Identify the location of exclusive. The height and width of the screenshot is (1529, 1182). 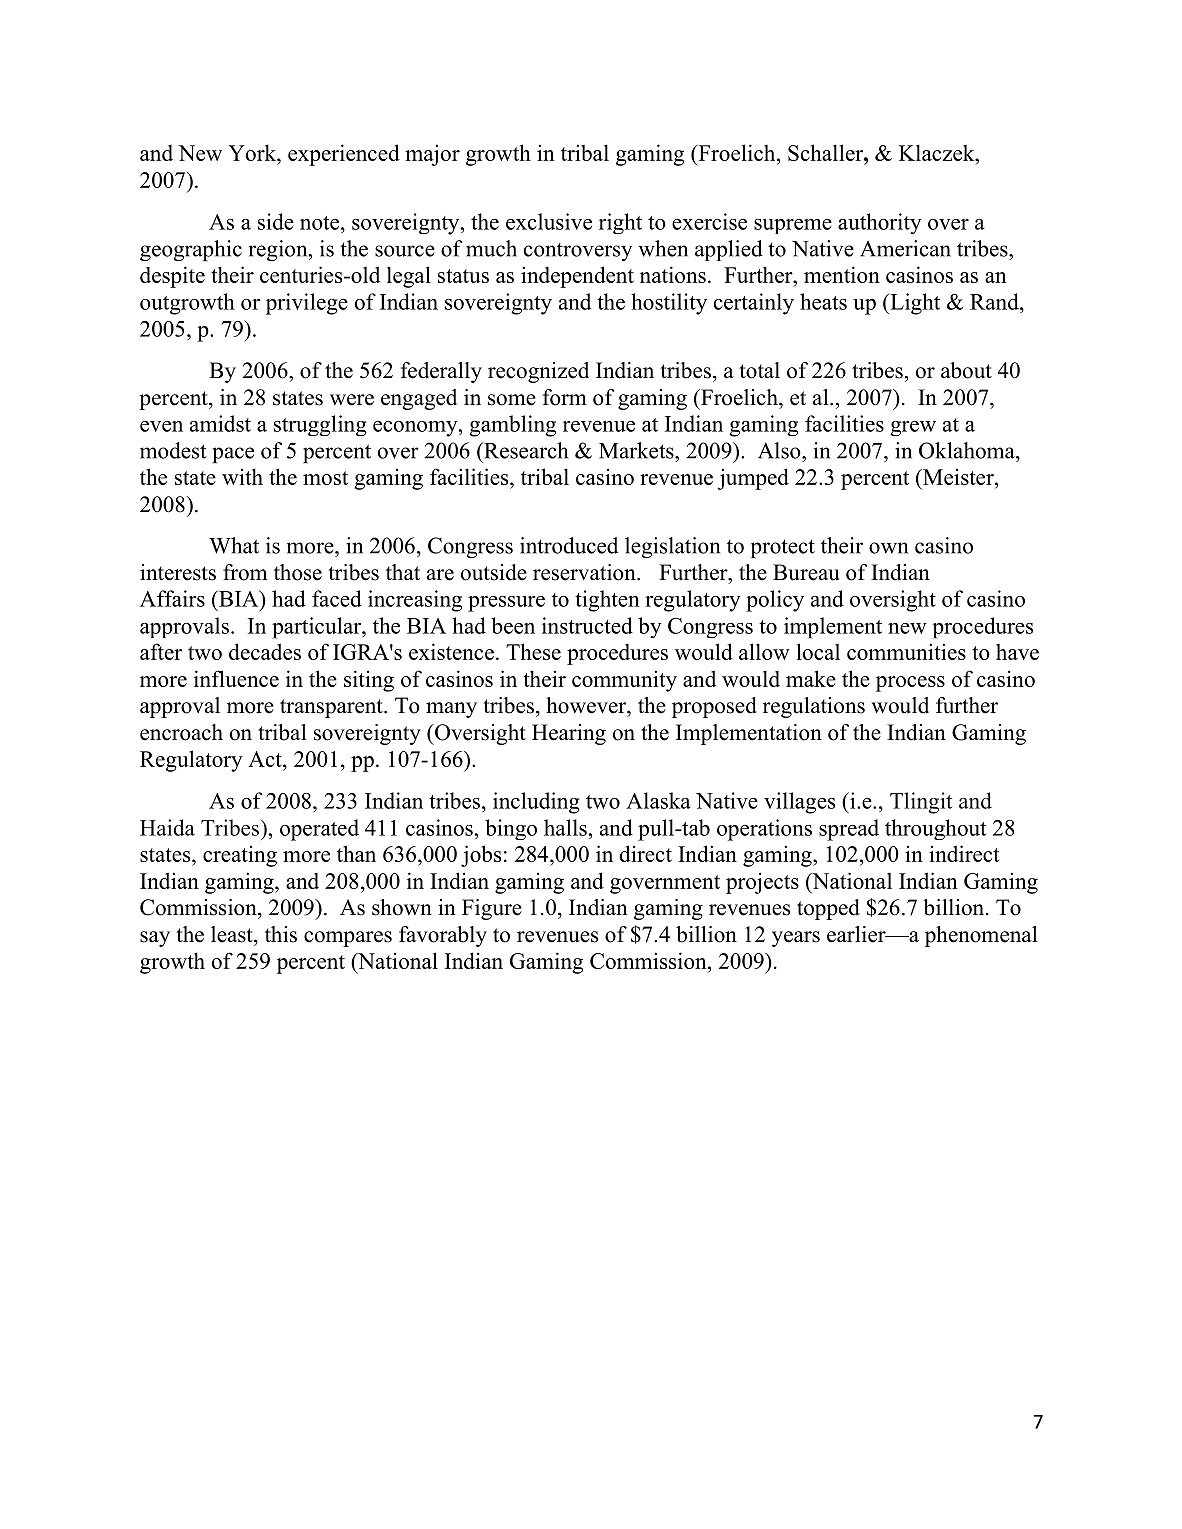
(549, 221).
